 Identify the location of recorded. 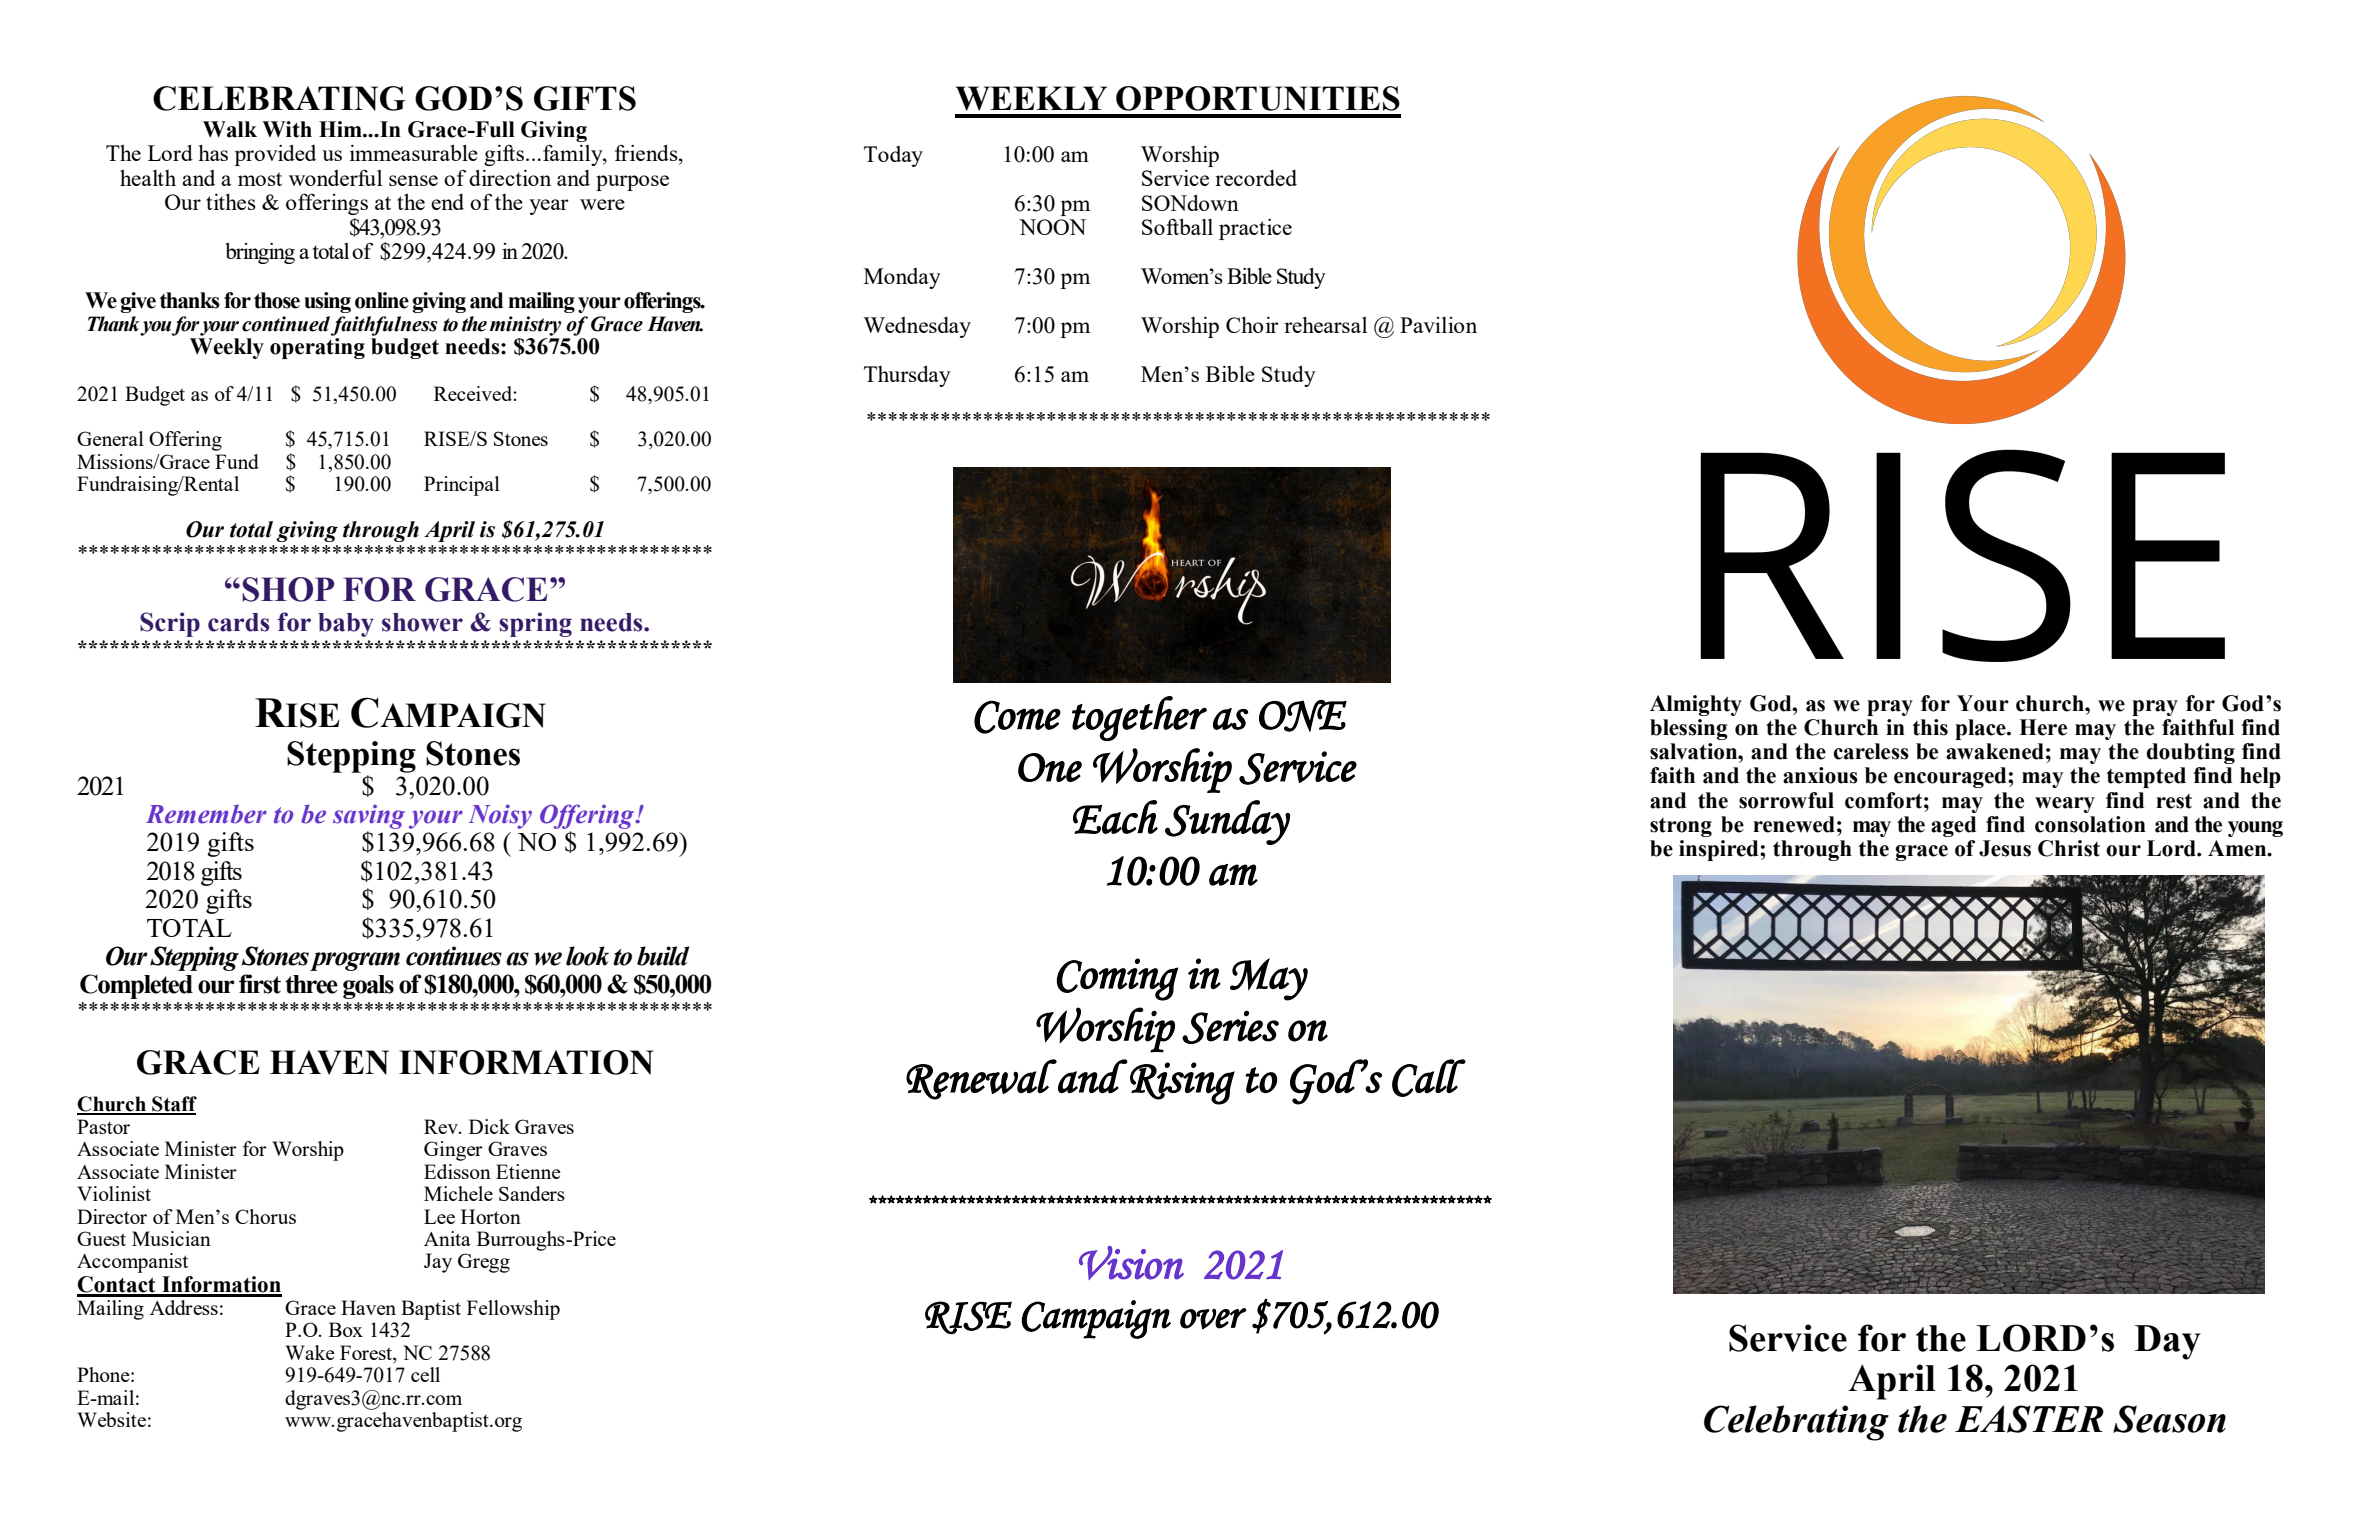
(1256, 178).
